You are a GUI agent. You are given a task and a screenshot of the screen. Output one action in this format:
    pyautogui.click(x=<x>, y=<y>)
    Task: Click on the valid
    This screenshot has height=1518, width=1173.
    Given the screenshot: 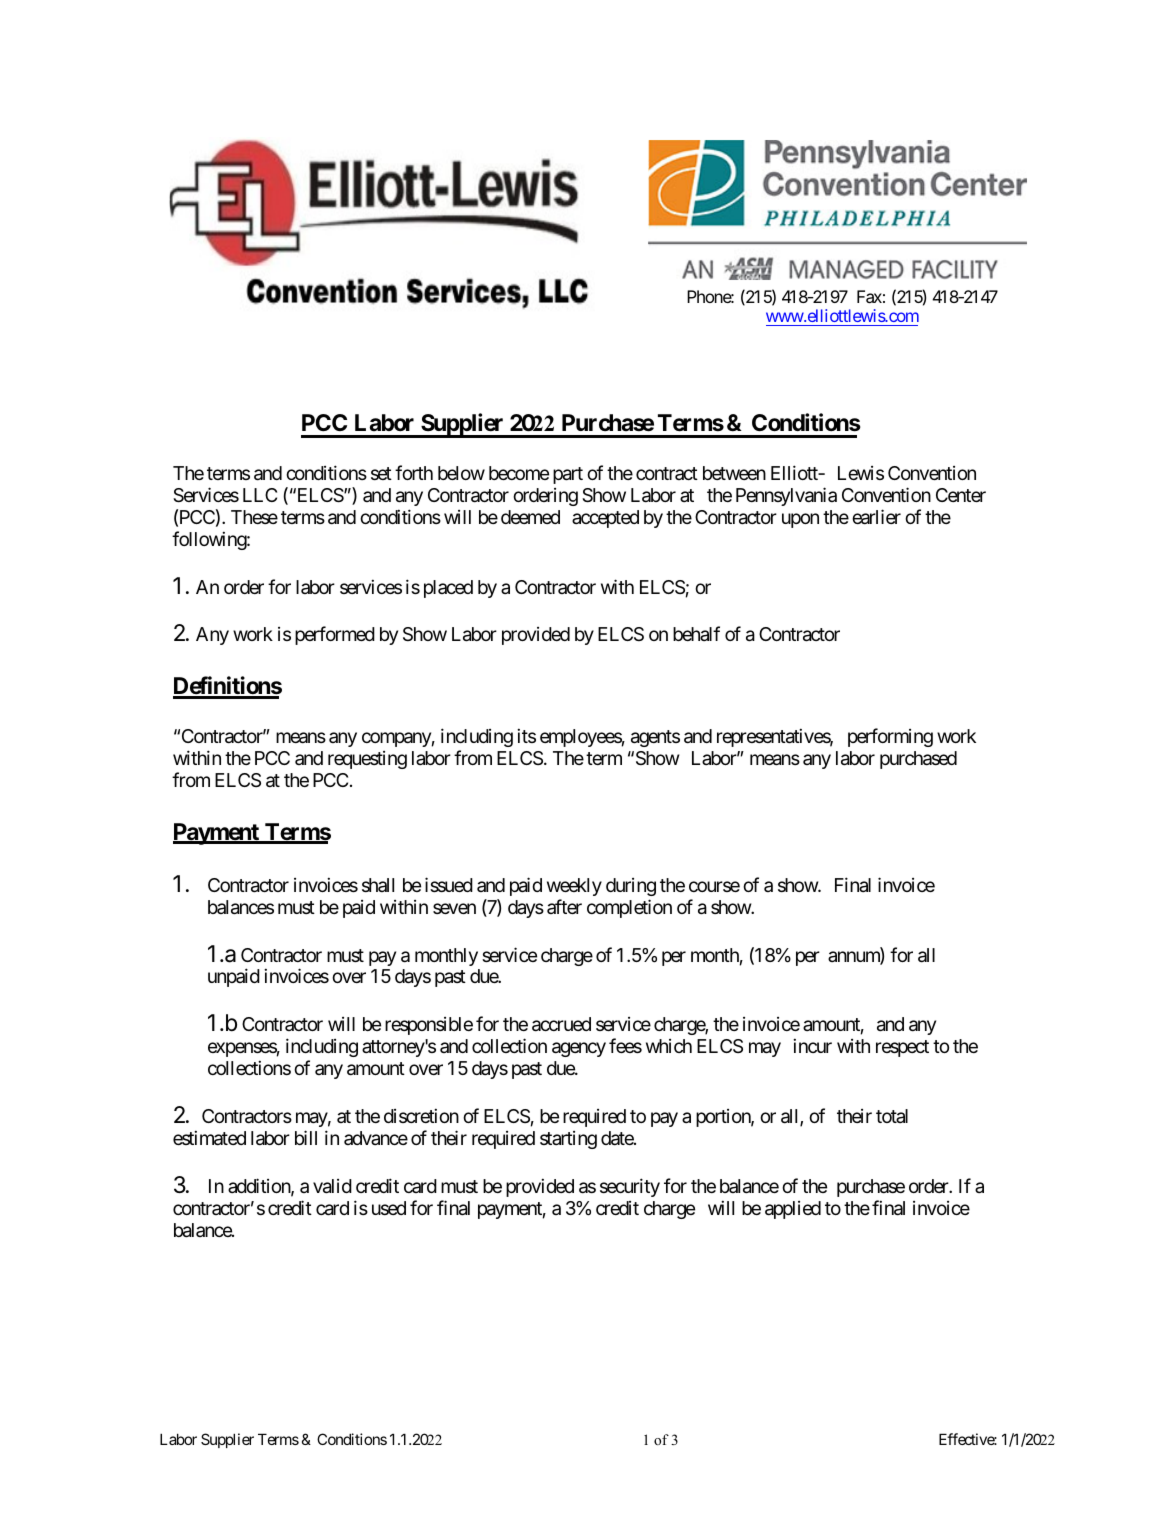 What is the action you would take?
    pyautogui.click(x=332, y=1186)
